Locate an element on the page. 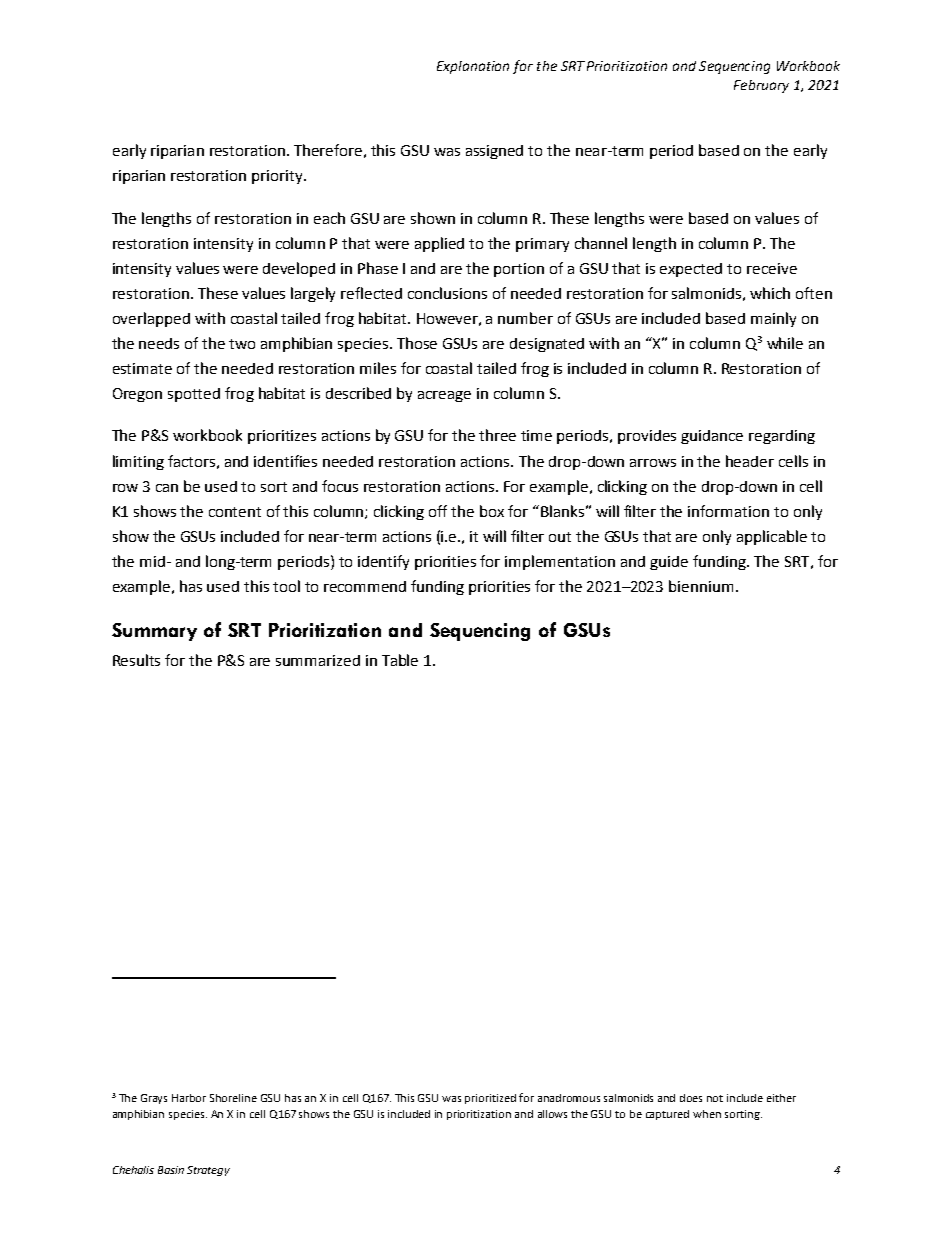 The width and height of the image is (952, 1233). Summary is located at coordinates (154, 632).
